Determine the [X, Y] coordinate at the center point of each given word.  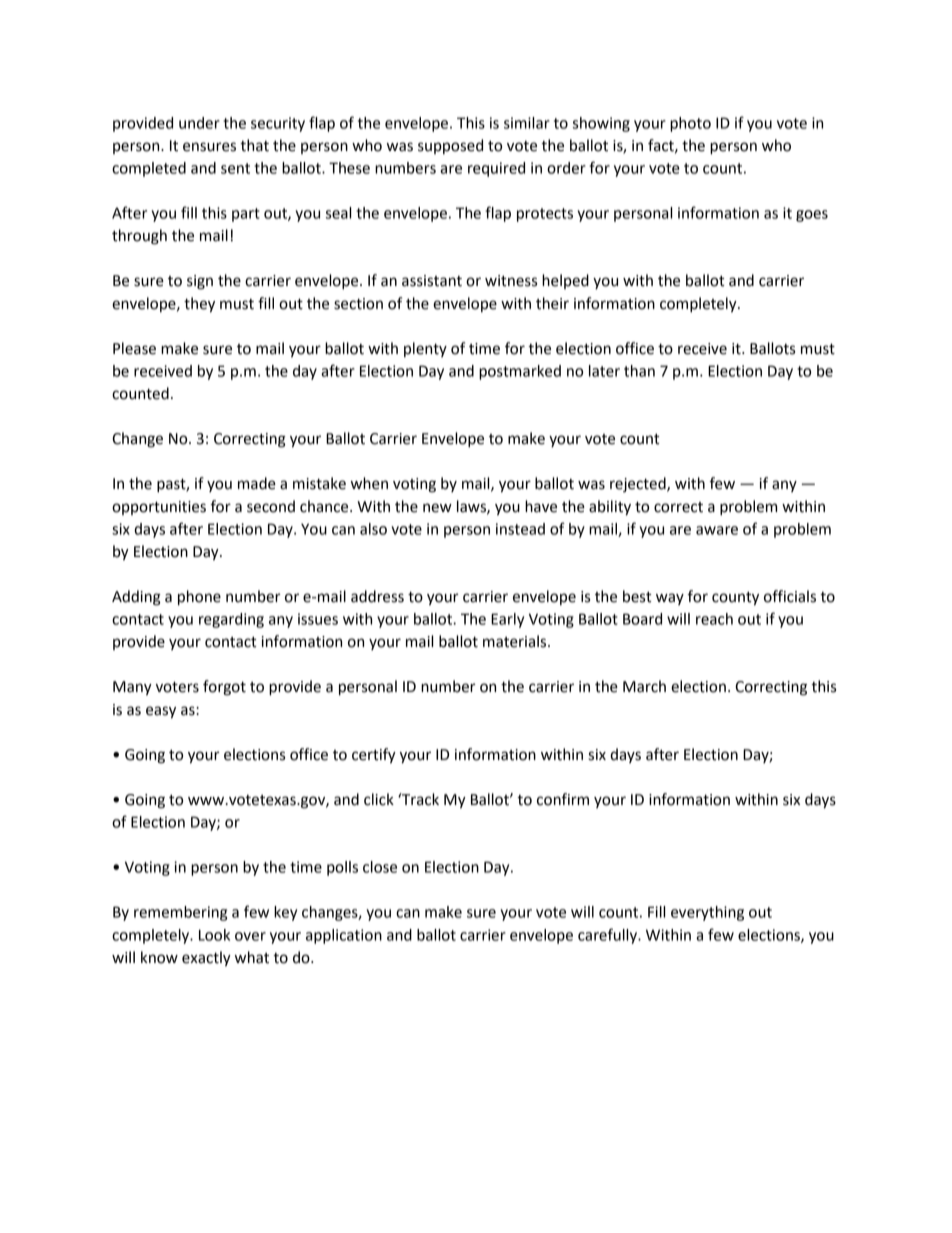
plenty [425, 349]
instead [520, 529]
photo [690, 124]
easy [161, 712]
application [344, 936]
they [199, 305]
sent [235, 168]
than [639, 371]
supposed [450, 146]
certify [374, 756]
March [644, 686]
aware [717, 530]
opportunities [159, 508]
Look [214, 935]
